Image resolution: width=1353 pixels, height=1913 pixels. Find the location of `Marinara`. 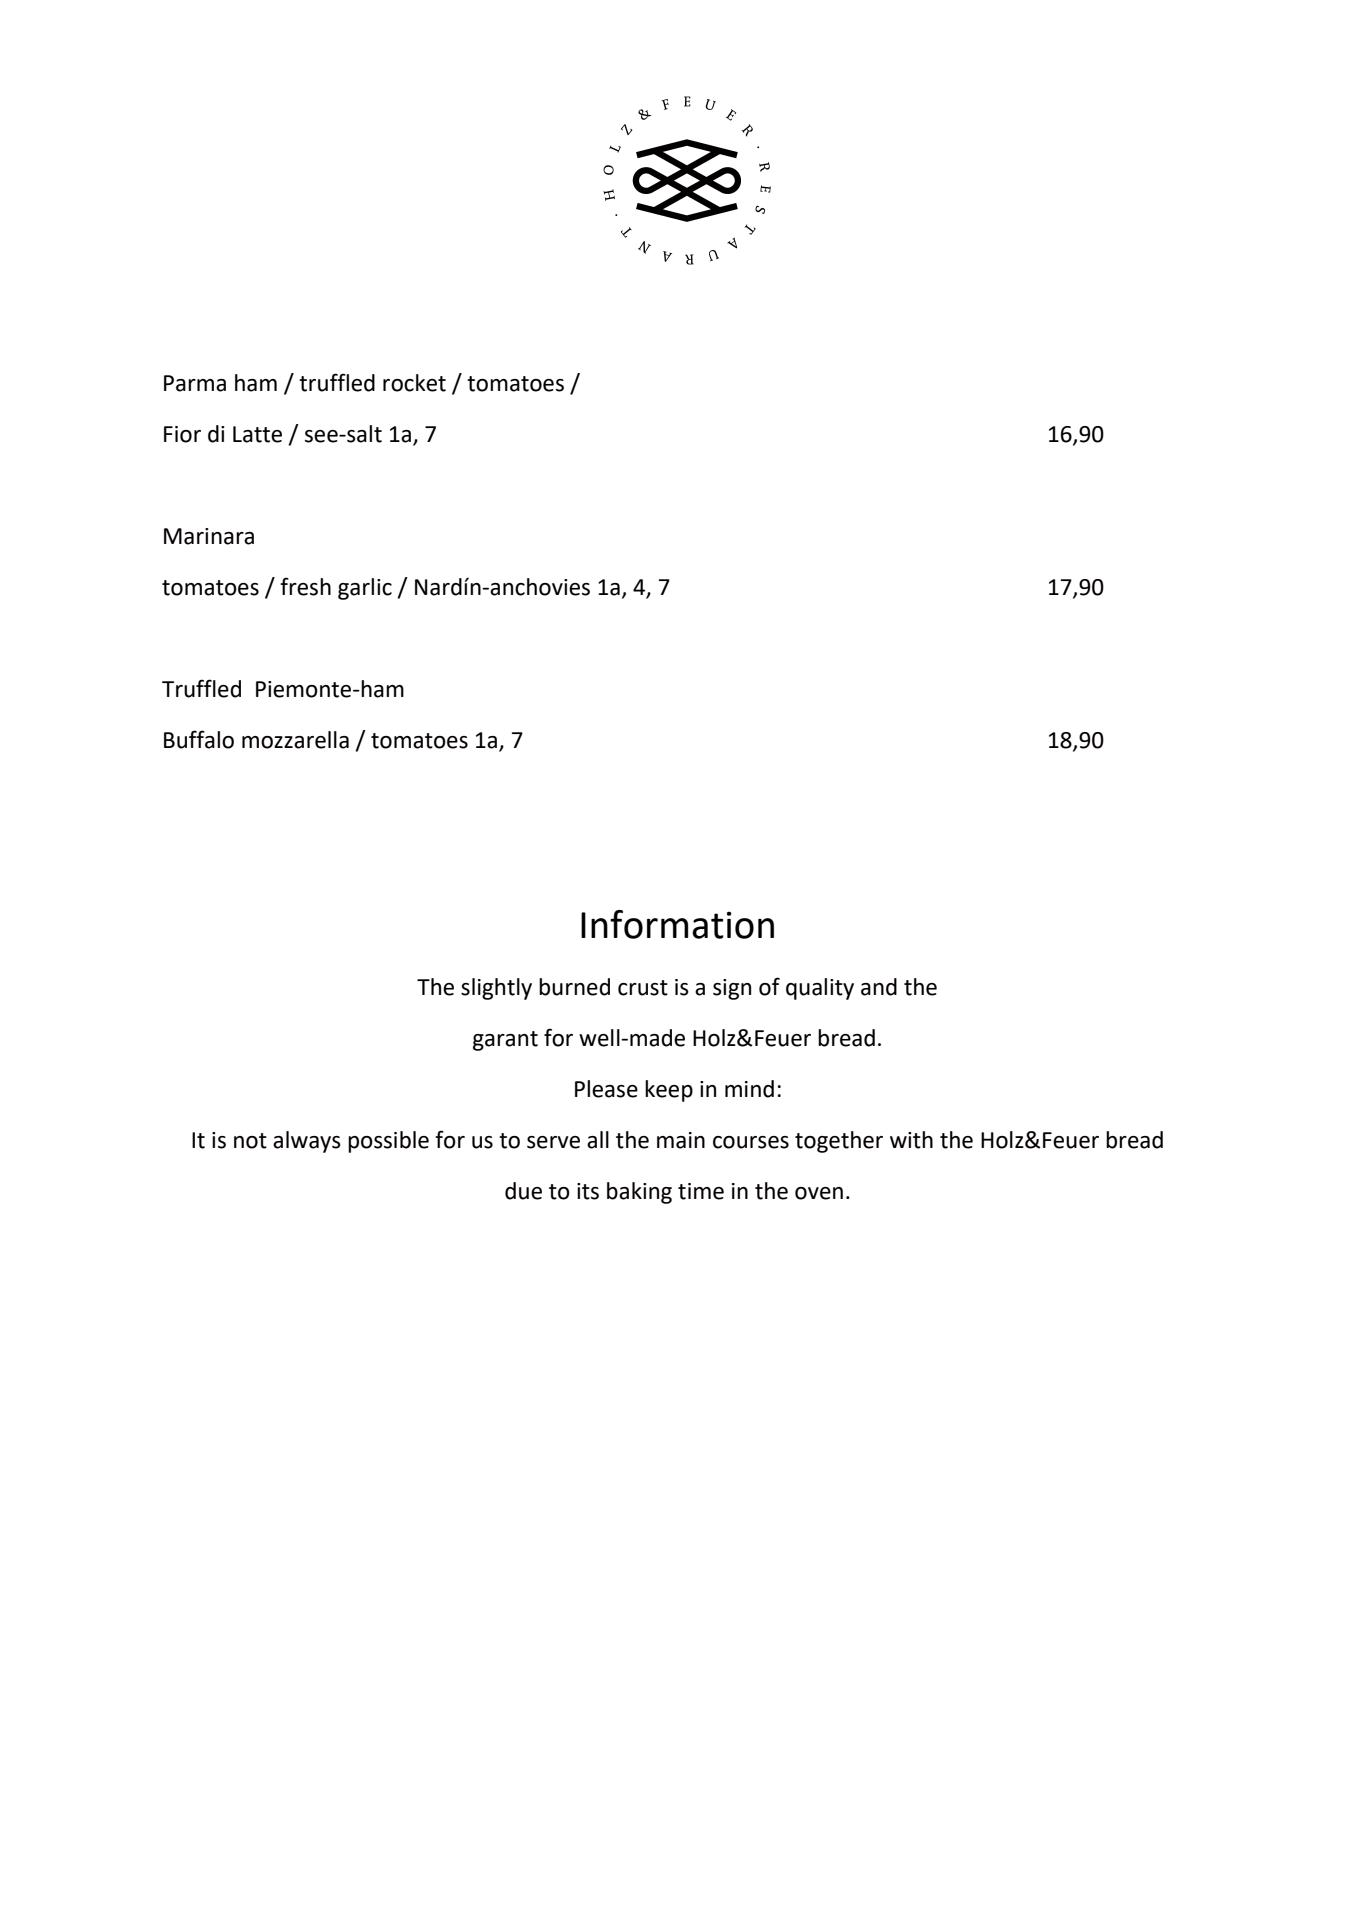

Marinara is located at coordinates (209, 536).
